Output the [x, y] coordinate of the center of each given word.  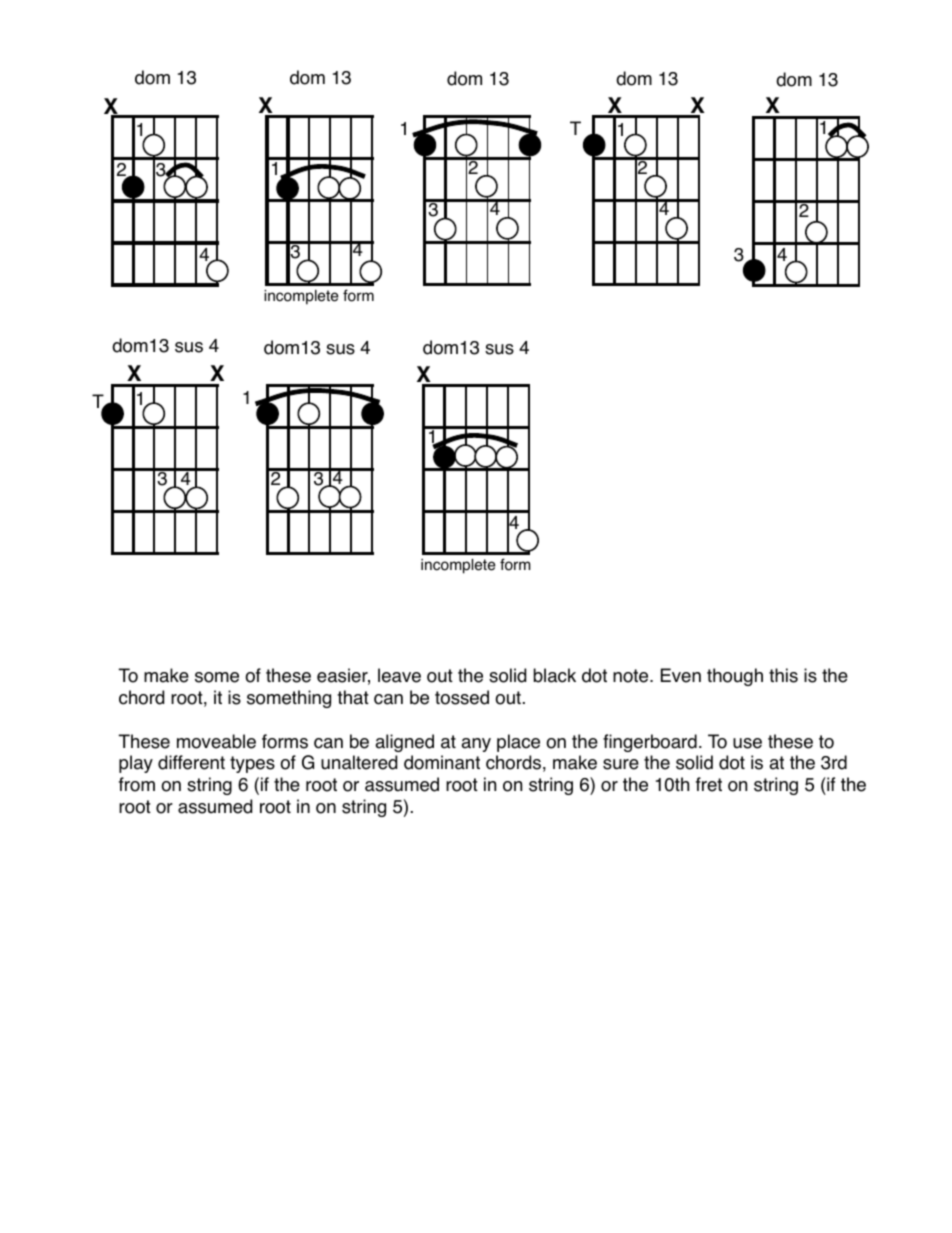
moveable [216, 741]
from [137, 784]
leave [399, 675]
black [555, 675]
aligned [404, 743]
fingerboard [650, 743]
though [735, 677]
